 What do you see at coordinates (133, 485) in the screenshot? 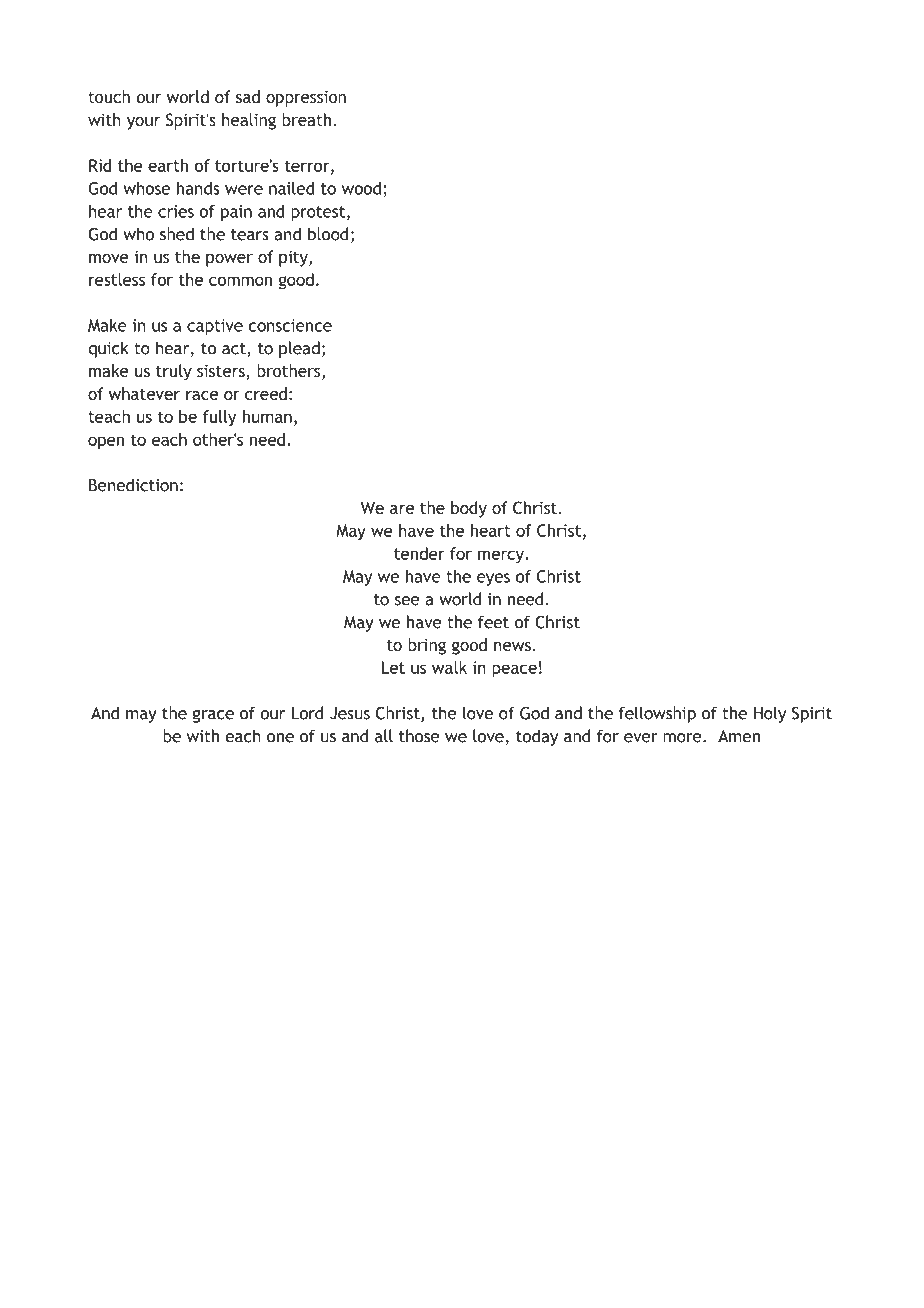
I see `Benediction` at bounding box center [133, 485].
